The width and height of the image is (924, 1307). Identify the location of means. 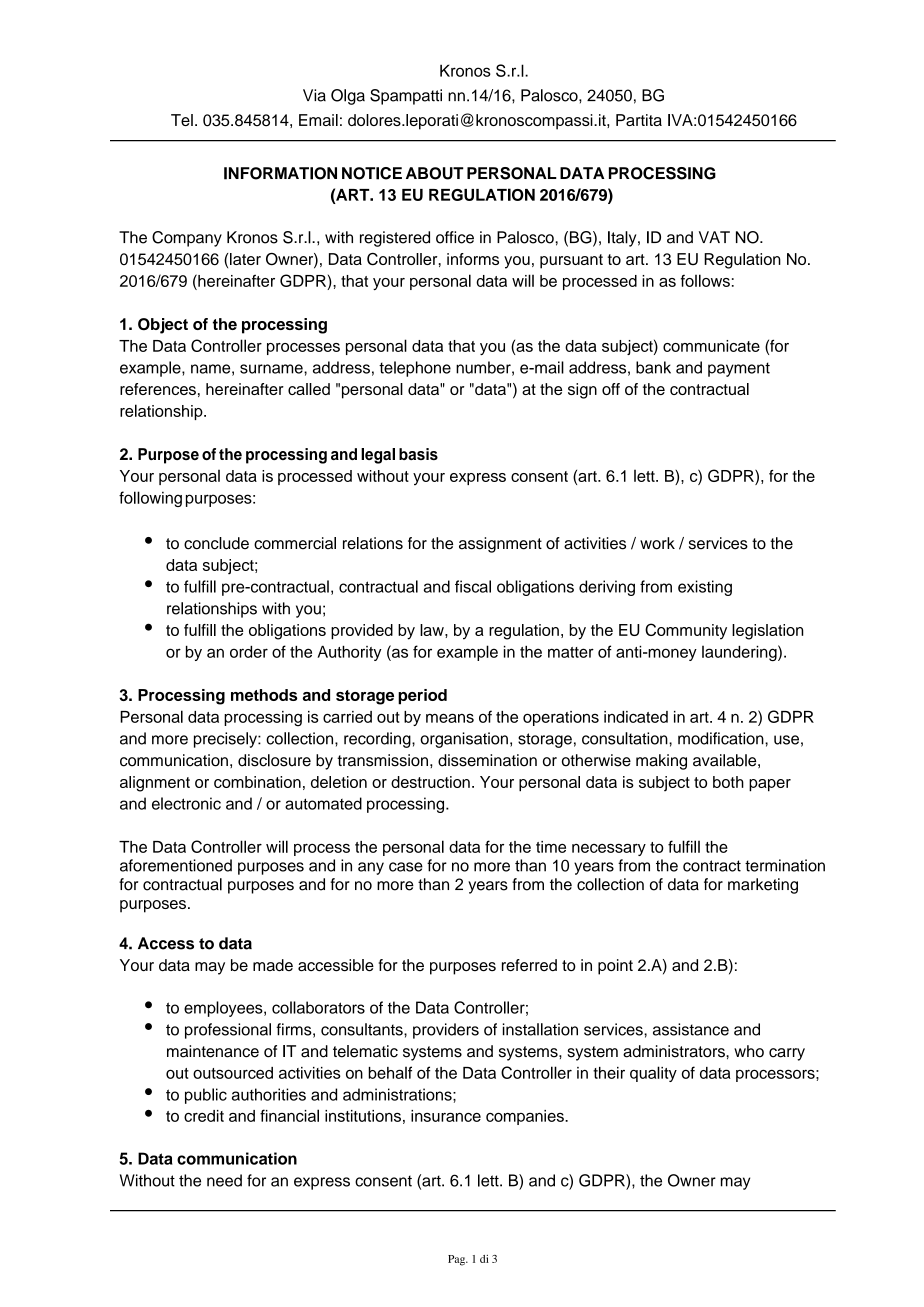
(450, 718).
